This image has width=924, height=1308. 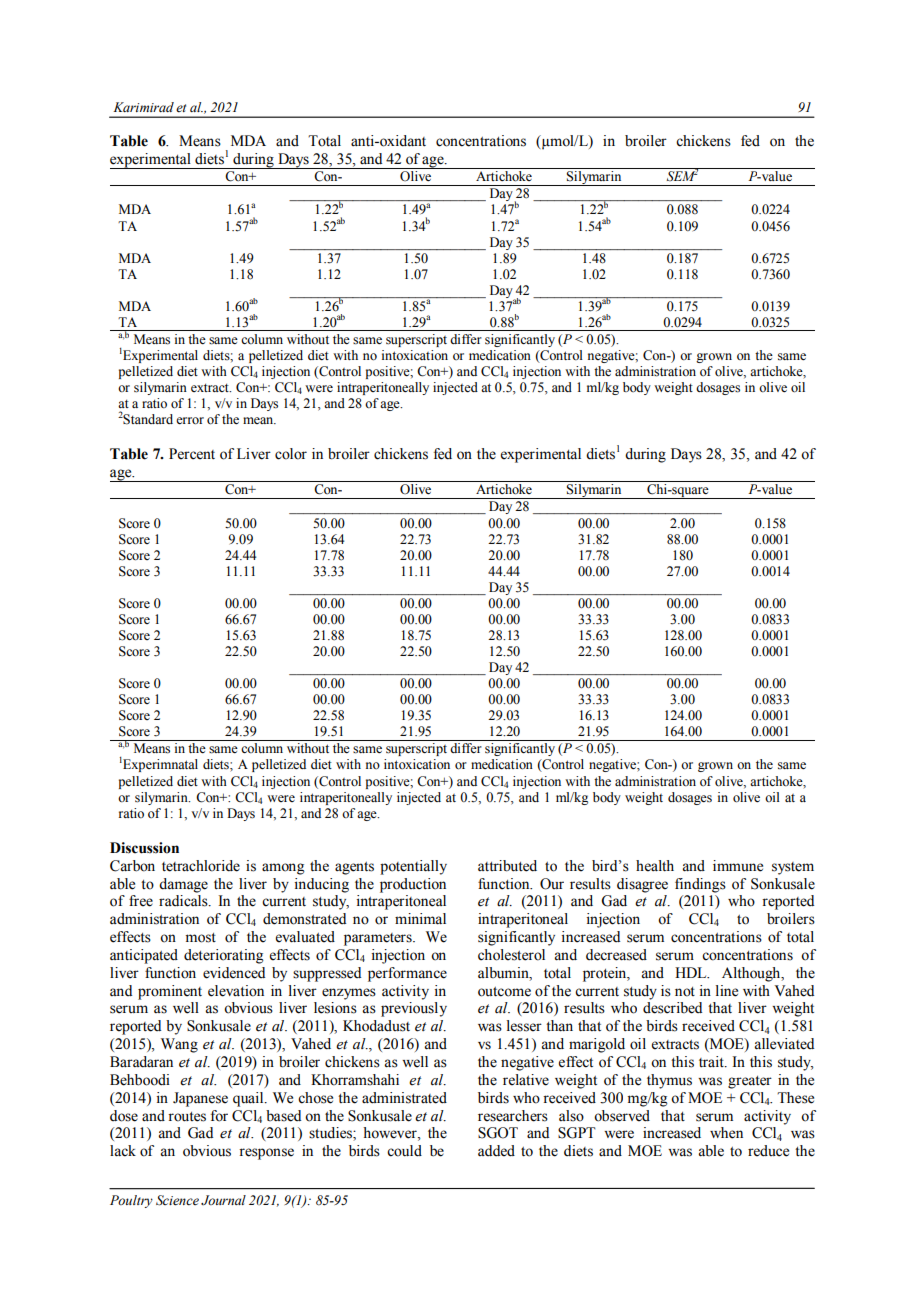 I want to click on attributed, so click(x=507, y=866).
